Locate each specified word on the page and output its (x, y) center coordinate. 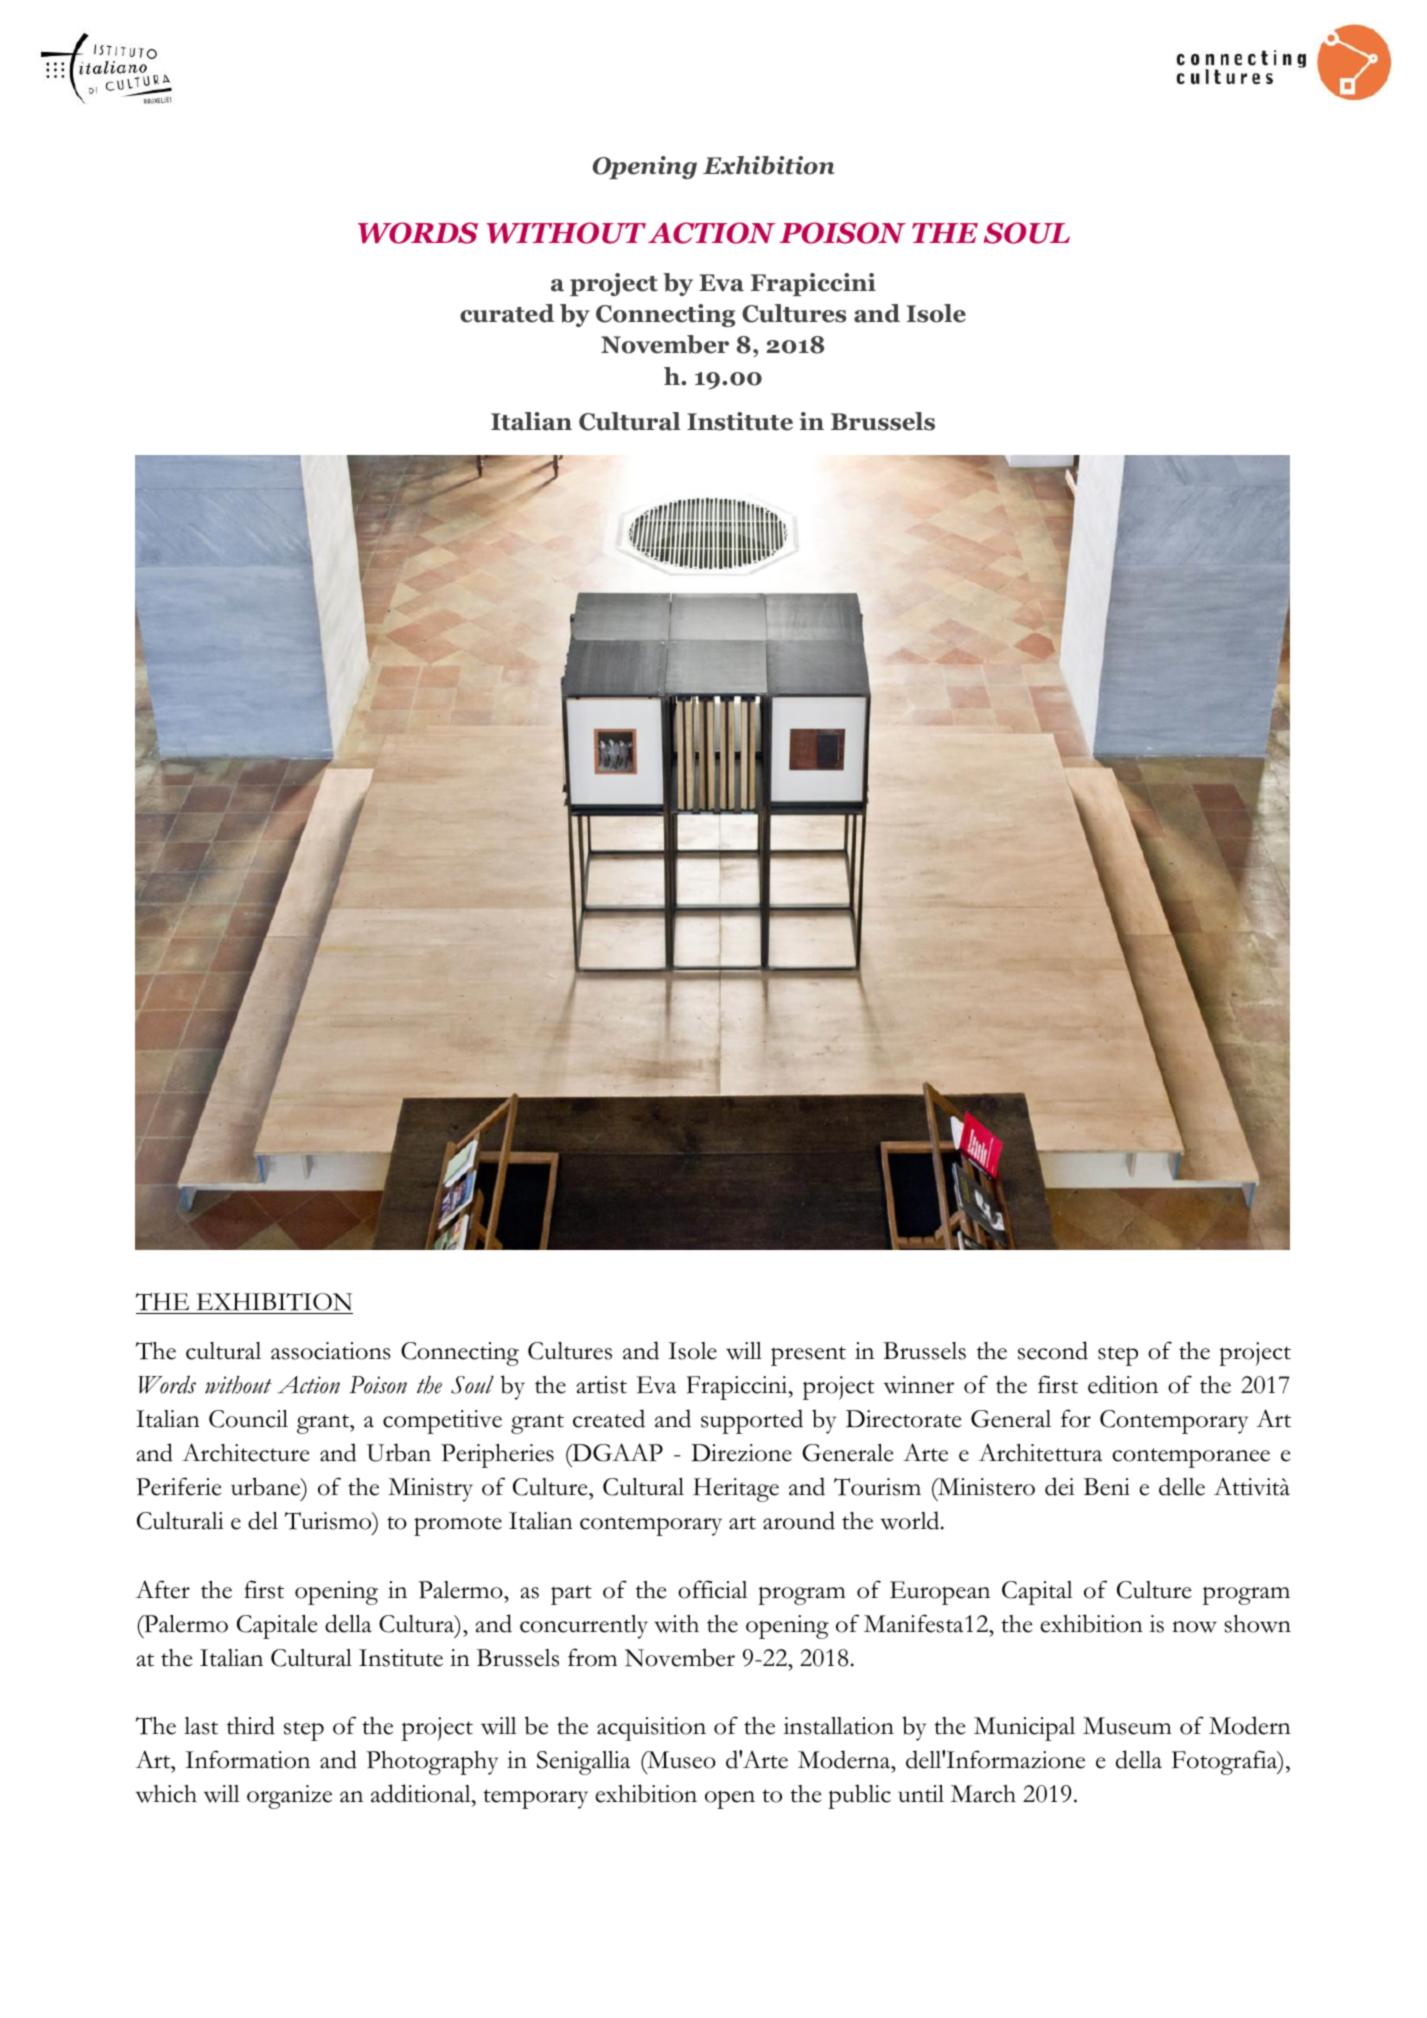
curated (507, 313)
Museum (1127, 1726)
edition (1123, 1384)
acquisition (651, 1729)
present (808, 1356)
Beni (1107, 1487)
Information (248, 1759)
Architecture (245, 1452)
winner (919, 1385)
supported (752, 1421)
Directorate (903, 1419)
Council (248, 1419)
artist (602, 1385)
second (1053, 1350)
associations (331, 1351)
